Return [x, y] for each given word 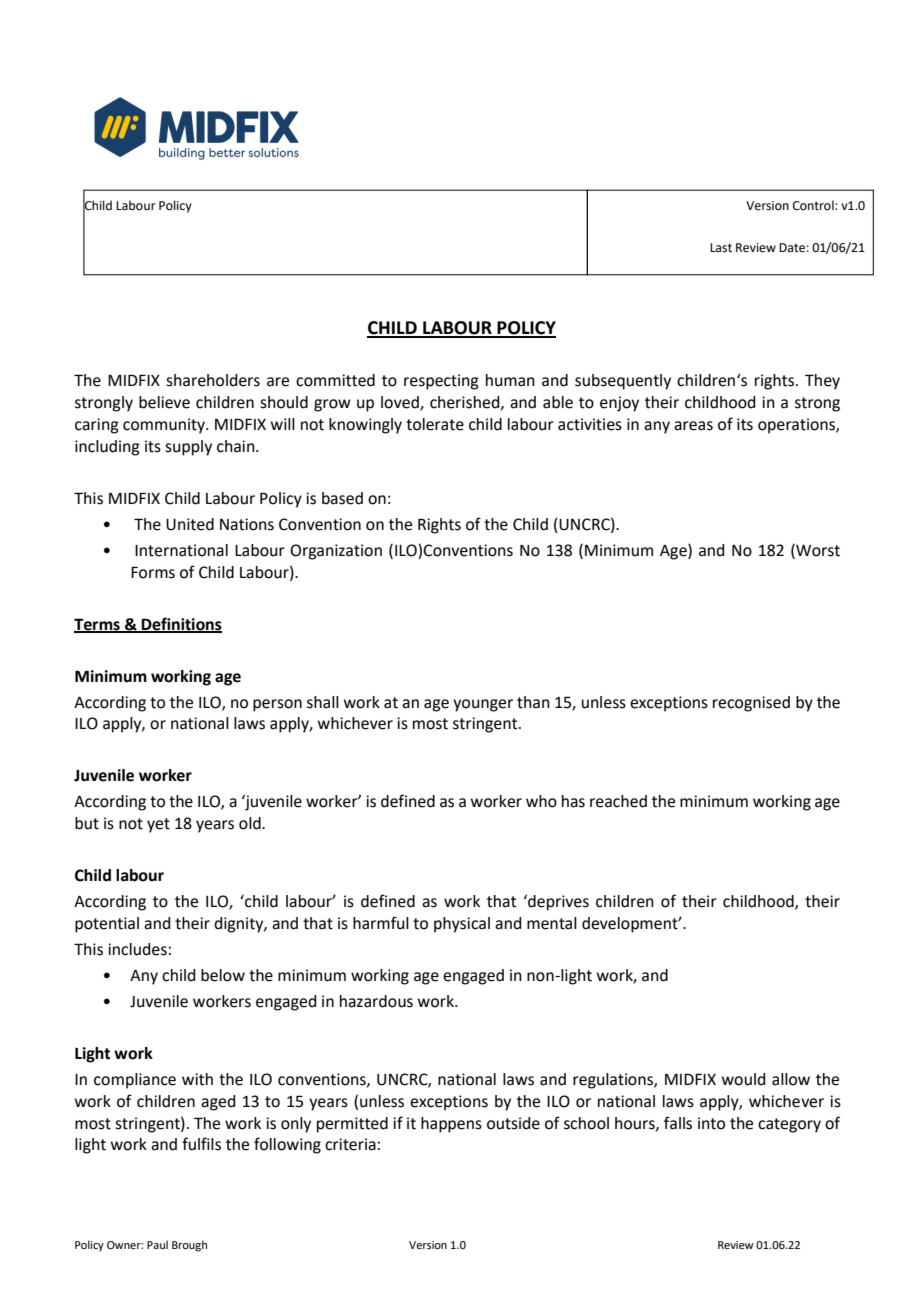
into [711, 1123]
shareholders [213, 380]
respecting [441, 382]
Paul [157, 1244]
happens [451, 1125]
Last [721, 248]
